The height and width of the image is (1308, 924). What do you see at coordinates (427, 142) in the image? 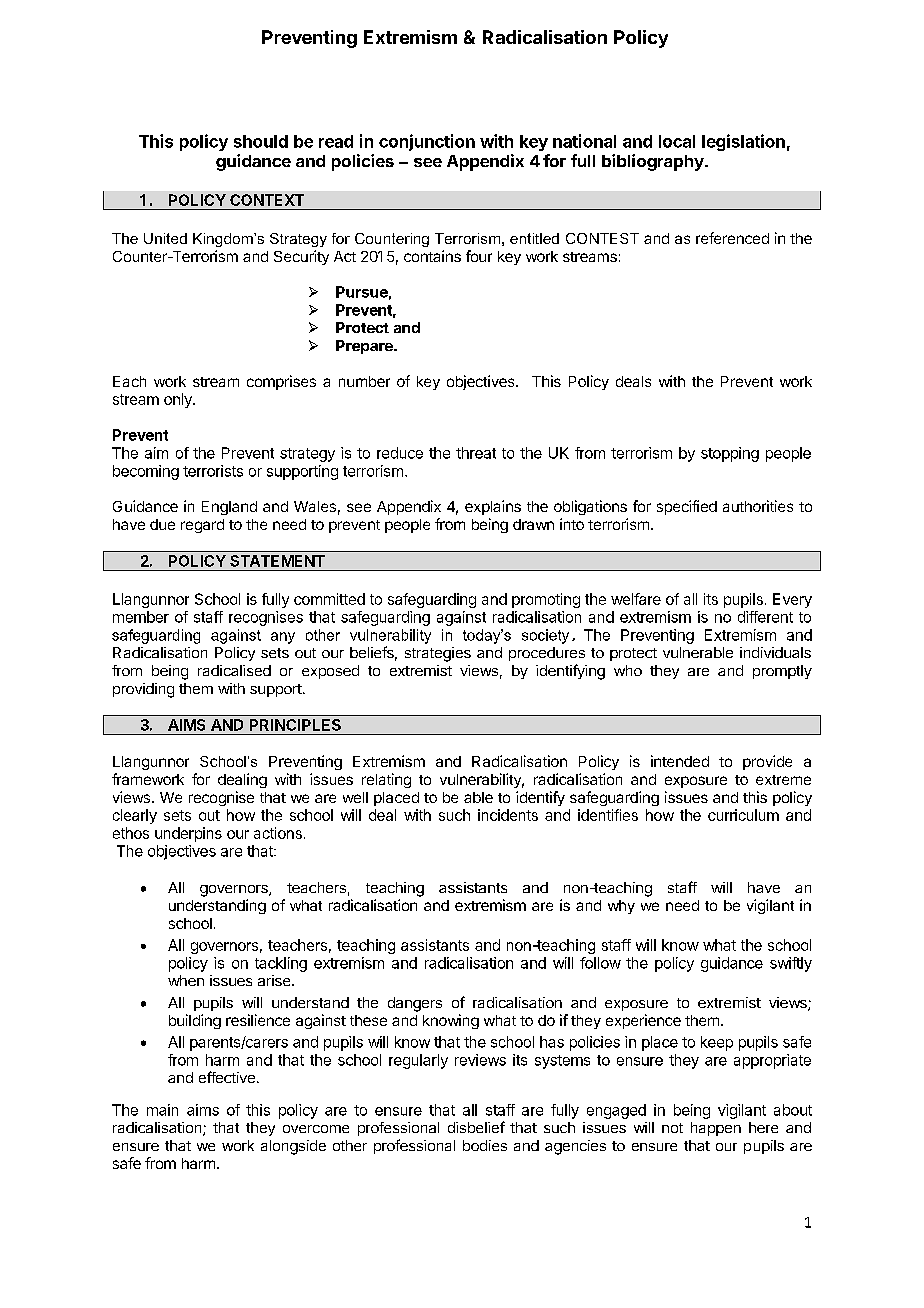
I see `conjunction` at bounding box center [427, 142].
